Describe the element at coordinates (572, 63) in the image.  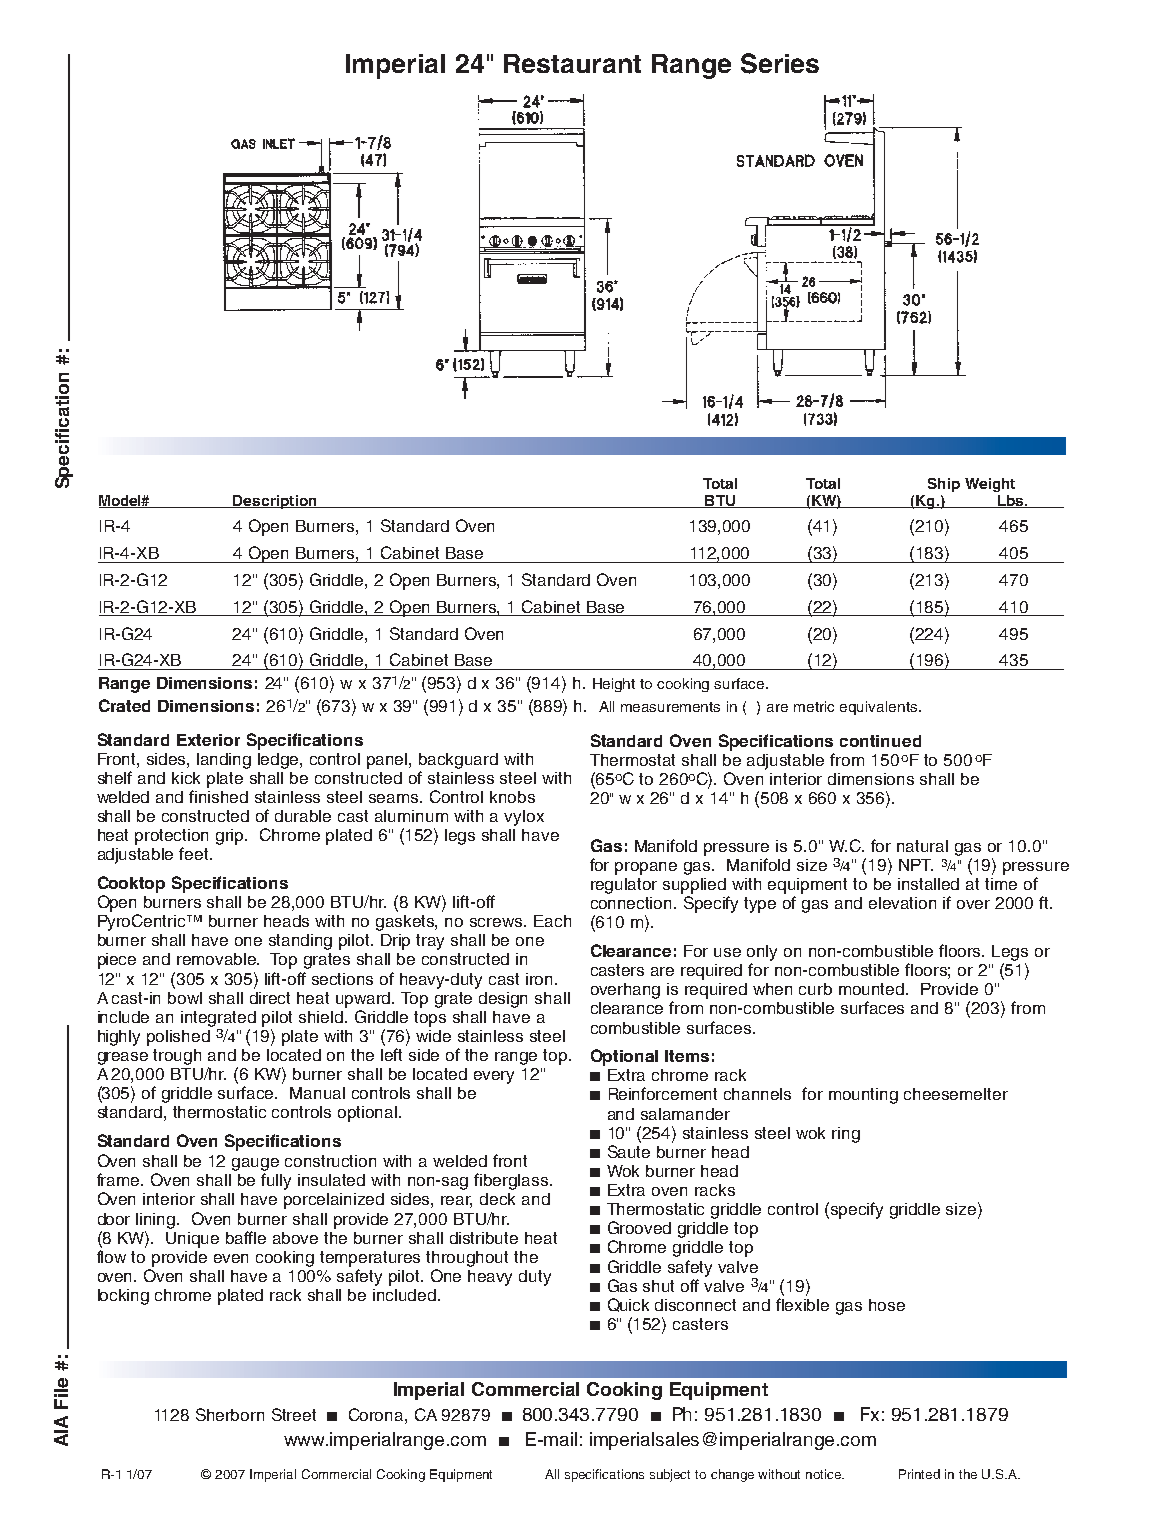
I see `Restaurant` at that location.
